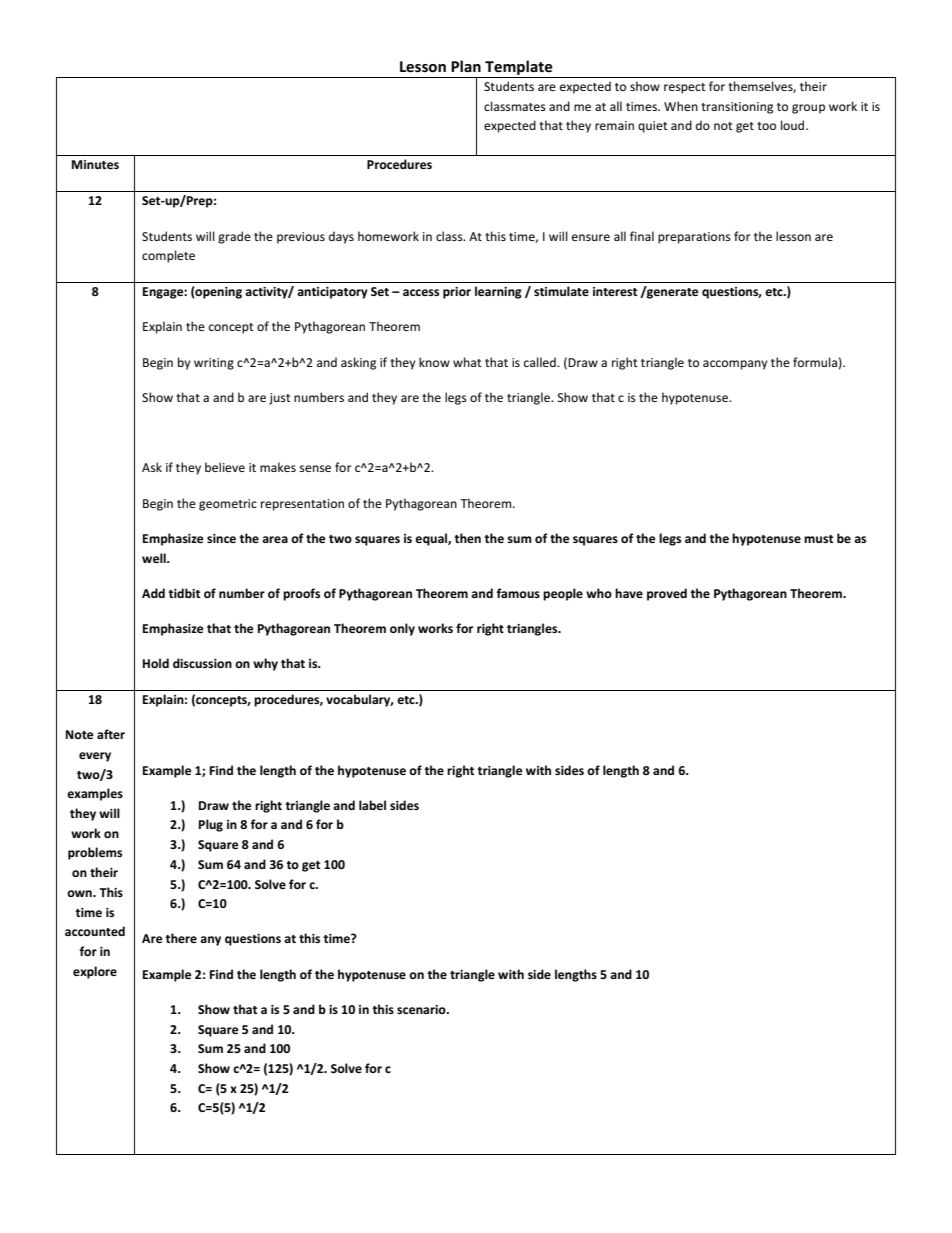  Describe the element at coordinates (466, 66) in the image. I see `Plan` at that location.
